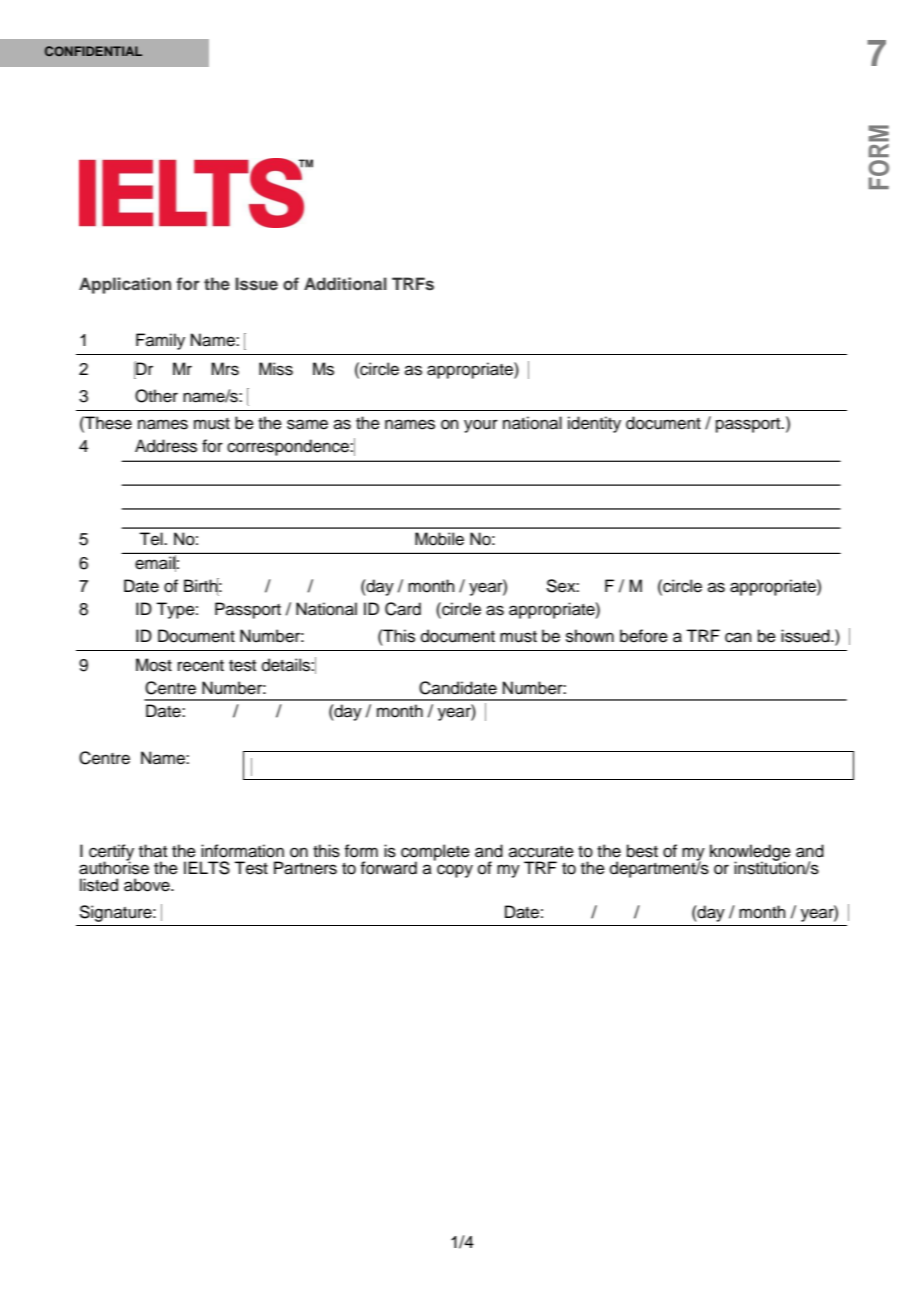 The height and width of the page is (1308, 924). What do you see at coordinates (153, 851) in the page?
I see `that` at bounding box center [153, 851].
